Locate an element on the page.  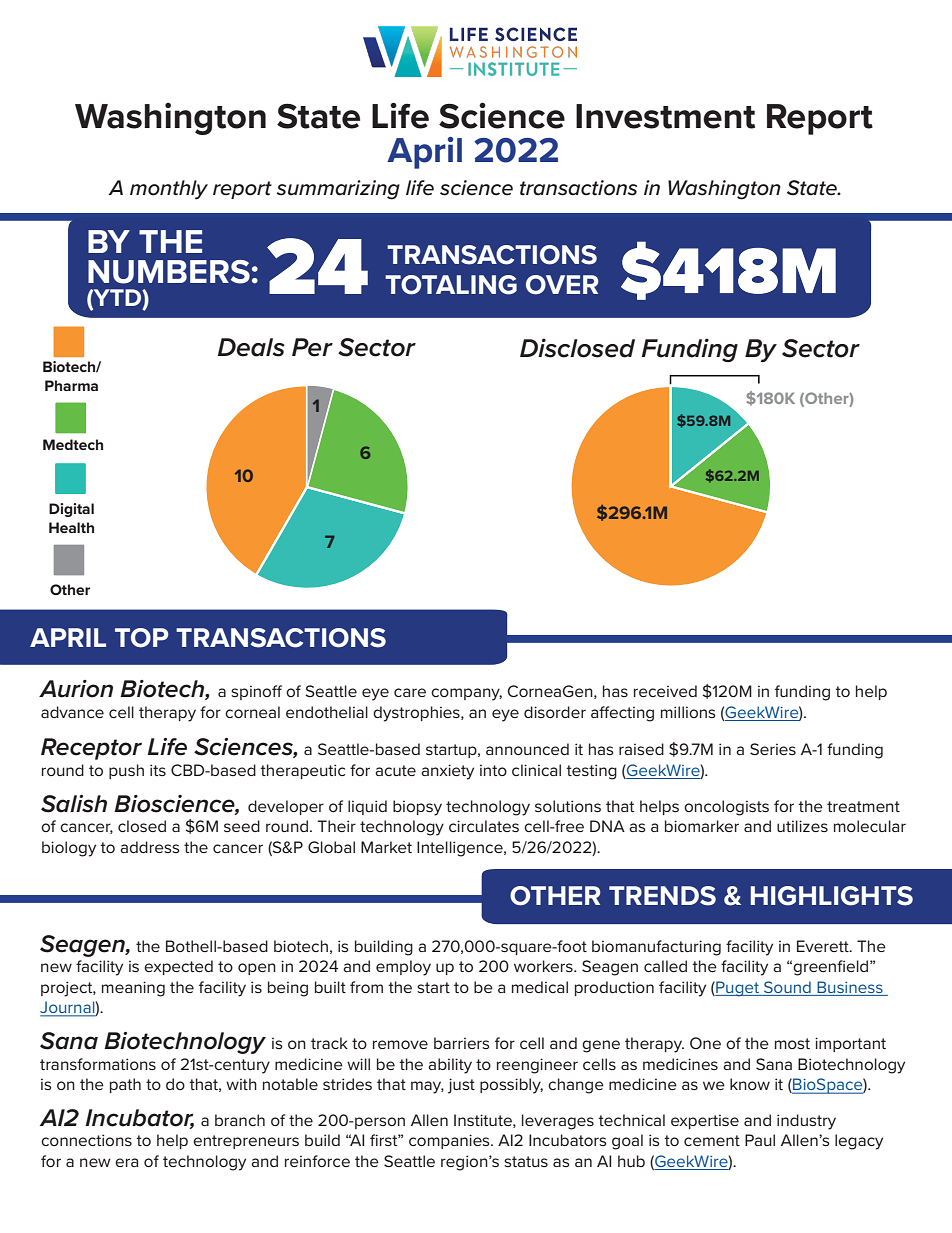
monthly is located at coordinates (169, 190).
